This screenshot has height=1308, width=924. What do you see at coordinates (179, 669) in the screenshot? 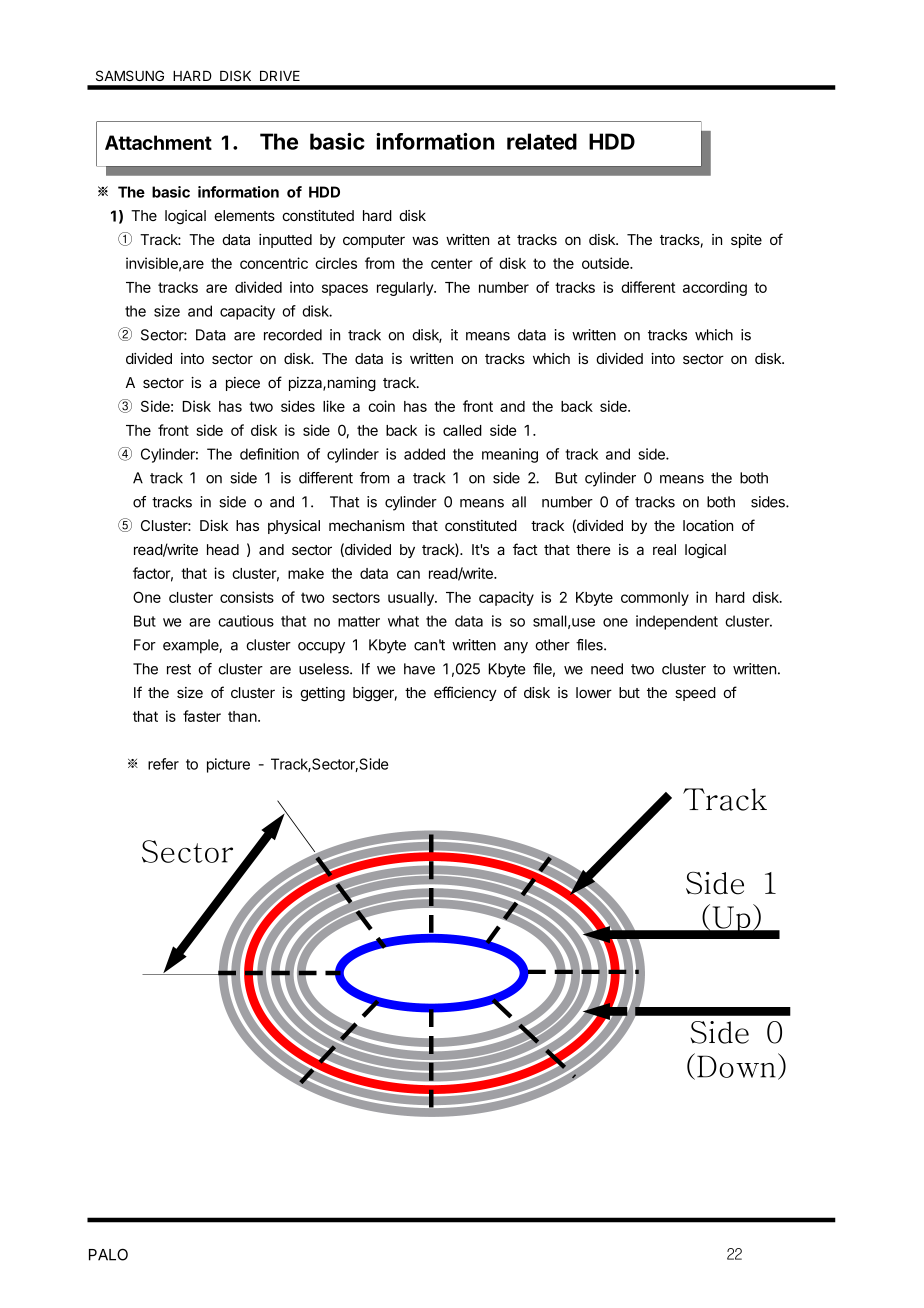
I see `rest` at bounding box center [179, 669].
